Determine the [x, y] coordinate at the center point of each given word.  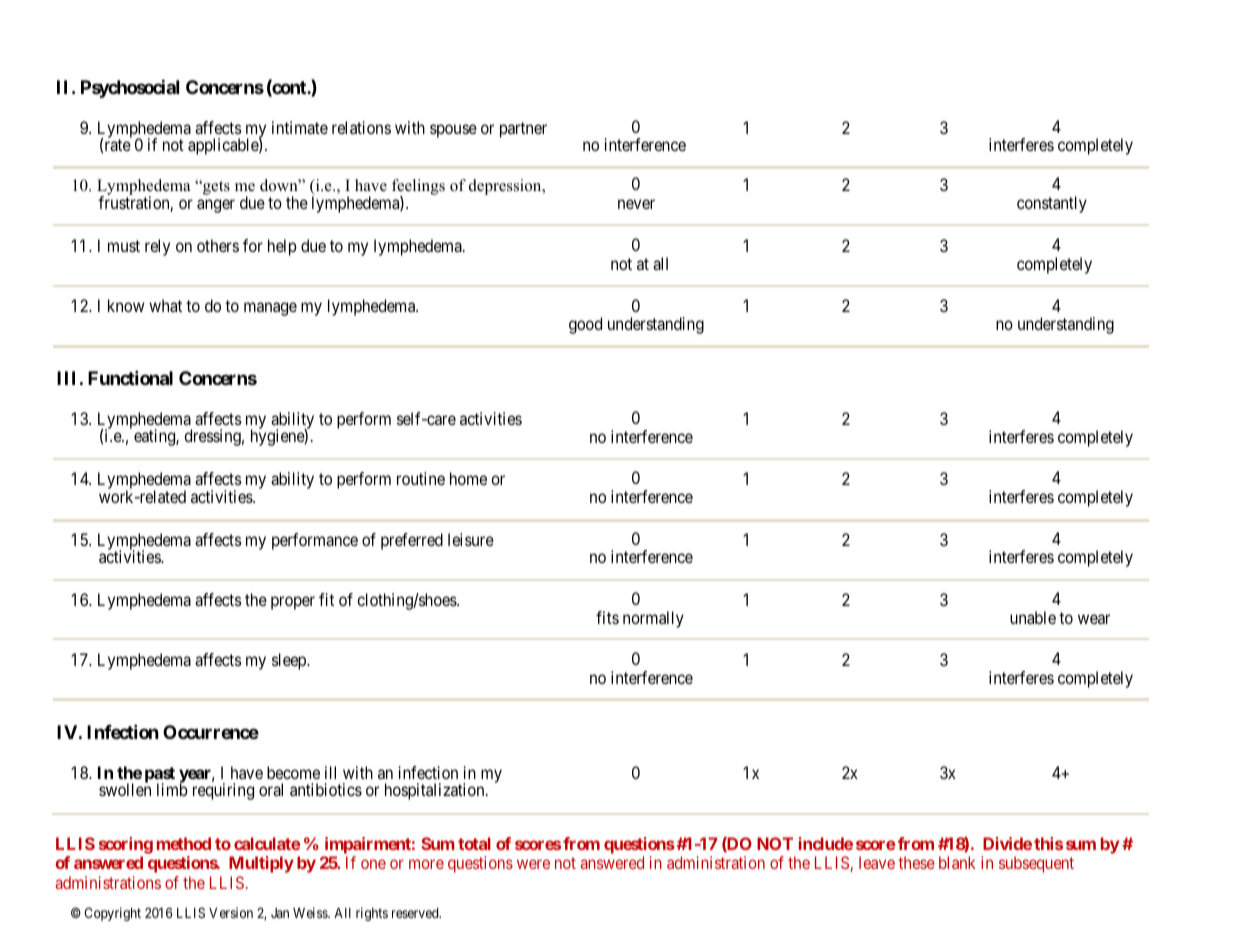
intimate [300, 127]
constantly [1052, 204]
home [468, 478]
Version [231, 912]
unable [1033, 617]
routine [421, 478]
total [474, 843]
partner [523, 130]
